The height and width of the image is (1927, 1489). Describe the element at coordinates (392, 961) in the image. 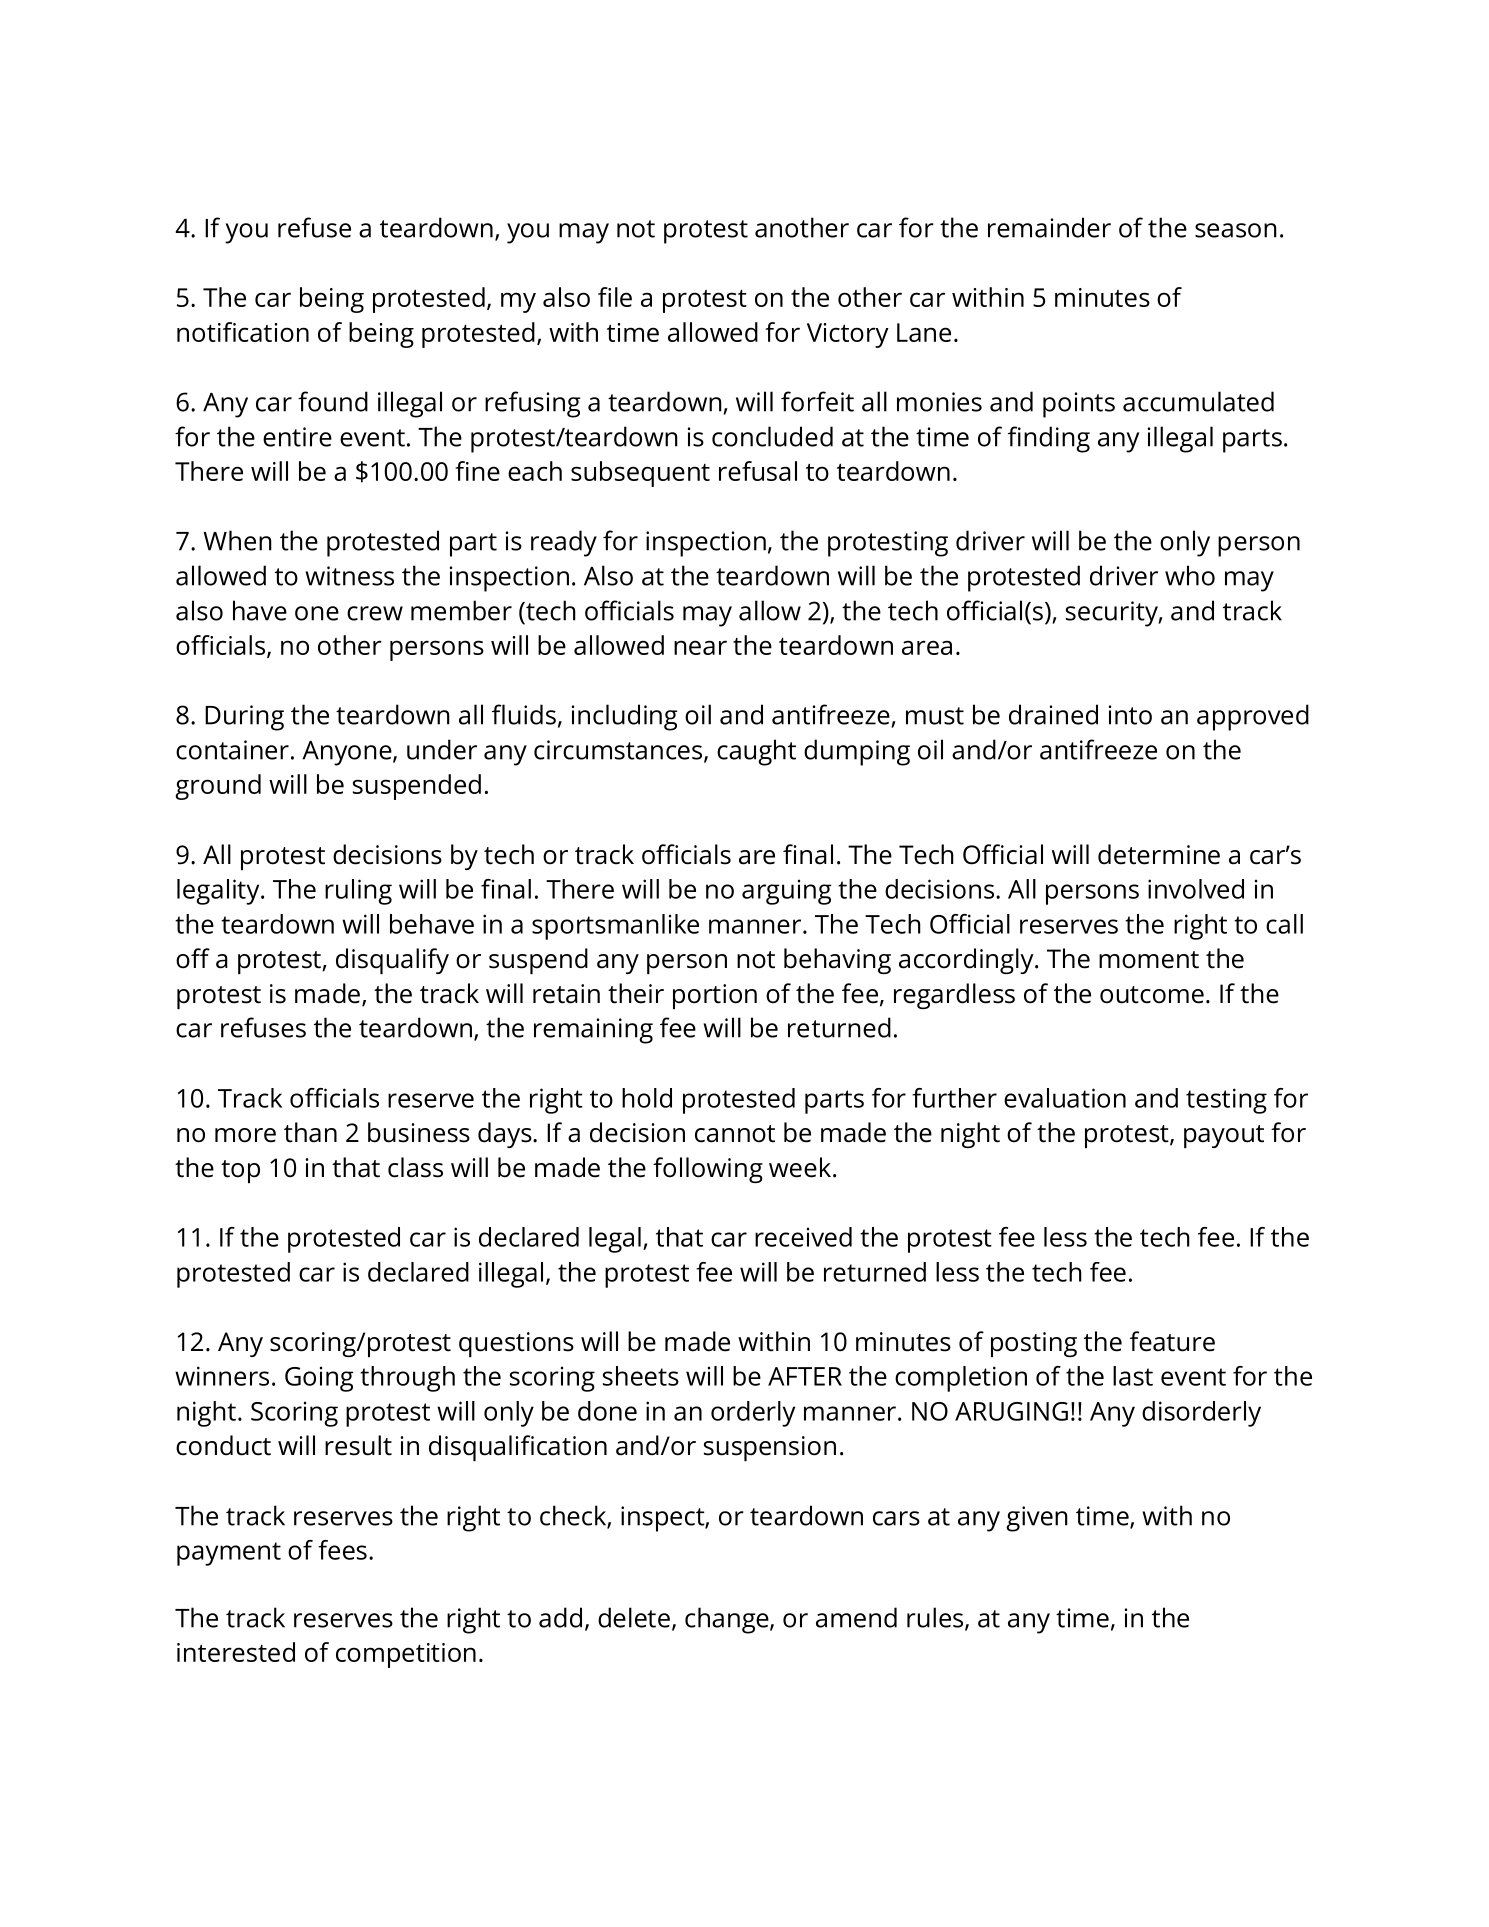

I see `disqualify` at that location.
